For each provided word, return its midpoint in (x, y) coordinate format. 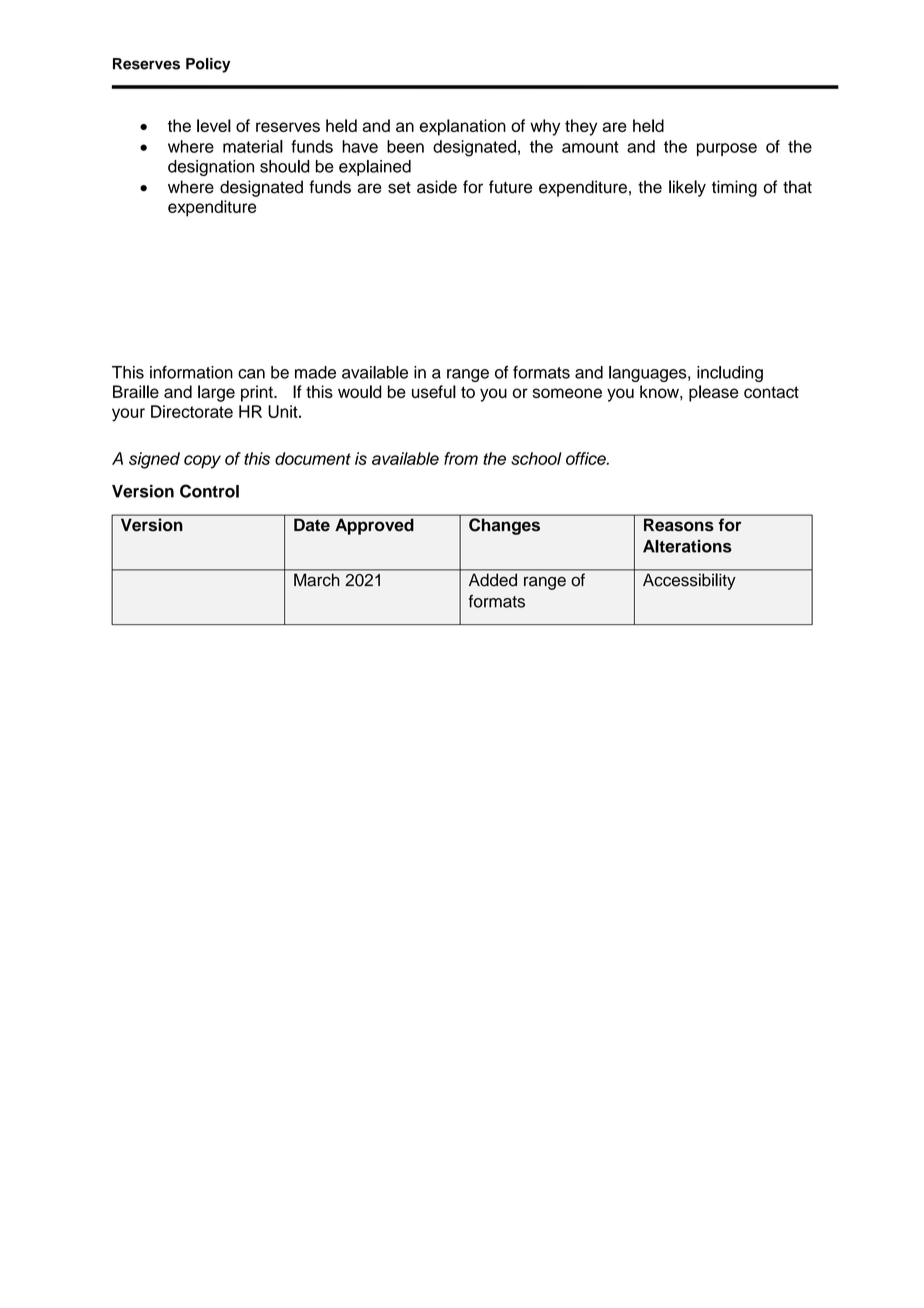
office (587, 458)
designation (211, 168)
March (317, 579)
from (461, 458)
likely (687, 188)
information (191, 372)
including (730, 374)
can (251, 374)
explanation (463, 127)
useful (434, 391)
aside (437, 187)
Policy (208, 65)
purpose (727, 149)
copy (202, 462)
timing (734, 188)
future (510, 187)
